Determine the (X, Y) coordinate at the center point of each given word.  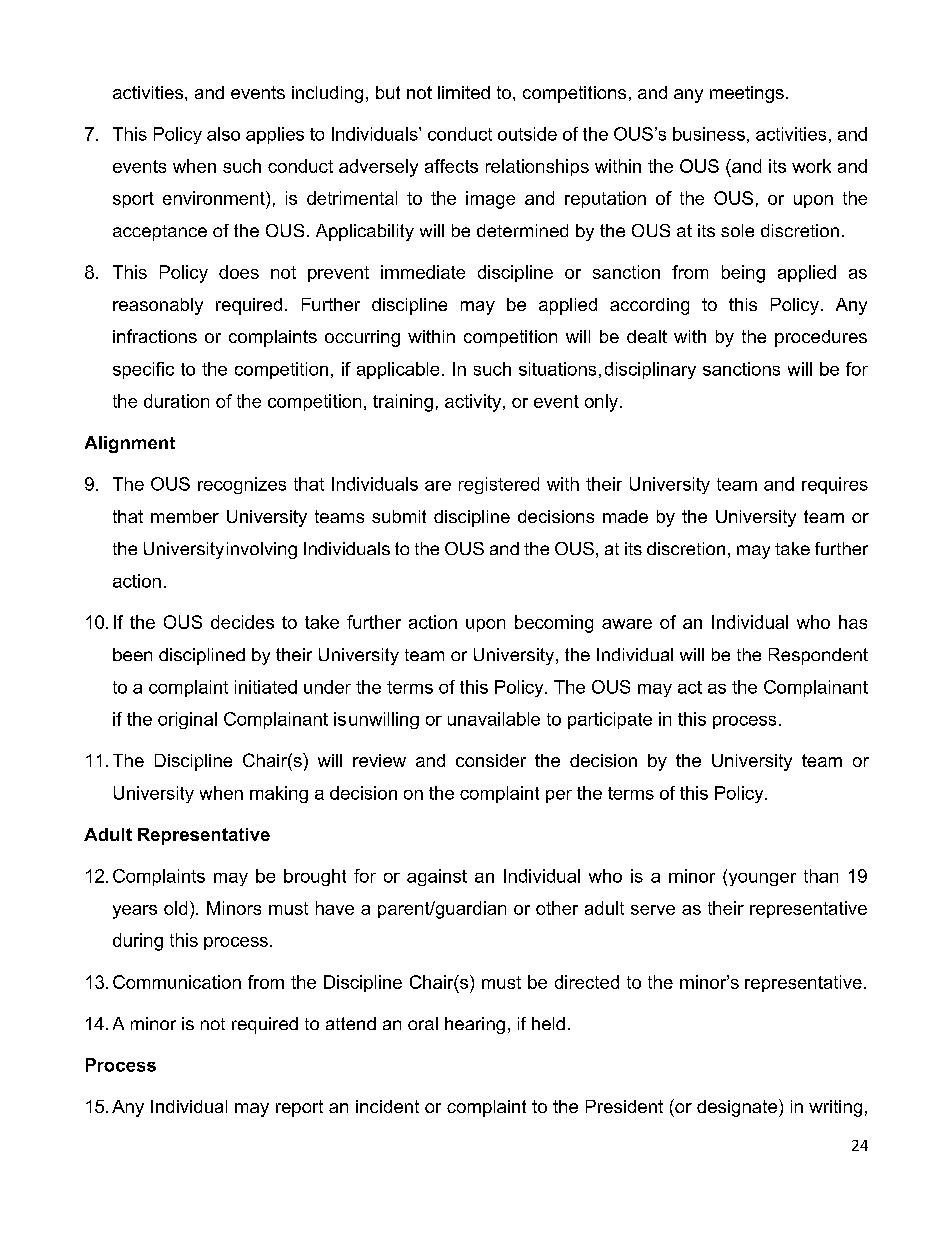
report (299, 1108)
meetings (747, 94)
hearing (475, 1025)
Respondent (818, 656)
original (187, 720)
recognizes (242, 485)
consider (491, 760)
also (223, 134)
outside (527, 134)
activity (474, 403)
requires (835, 485)
